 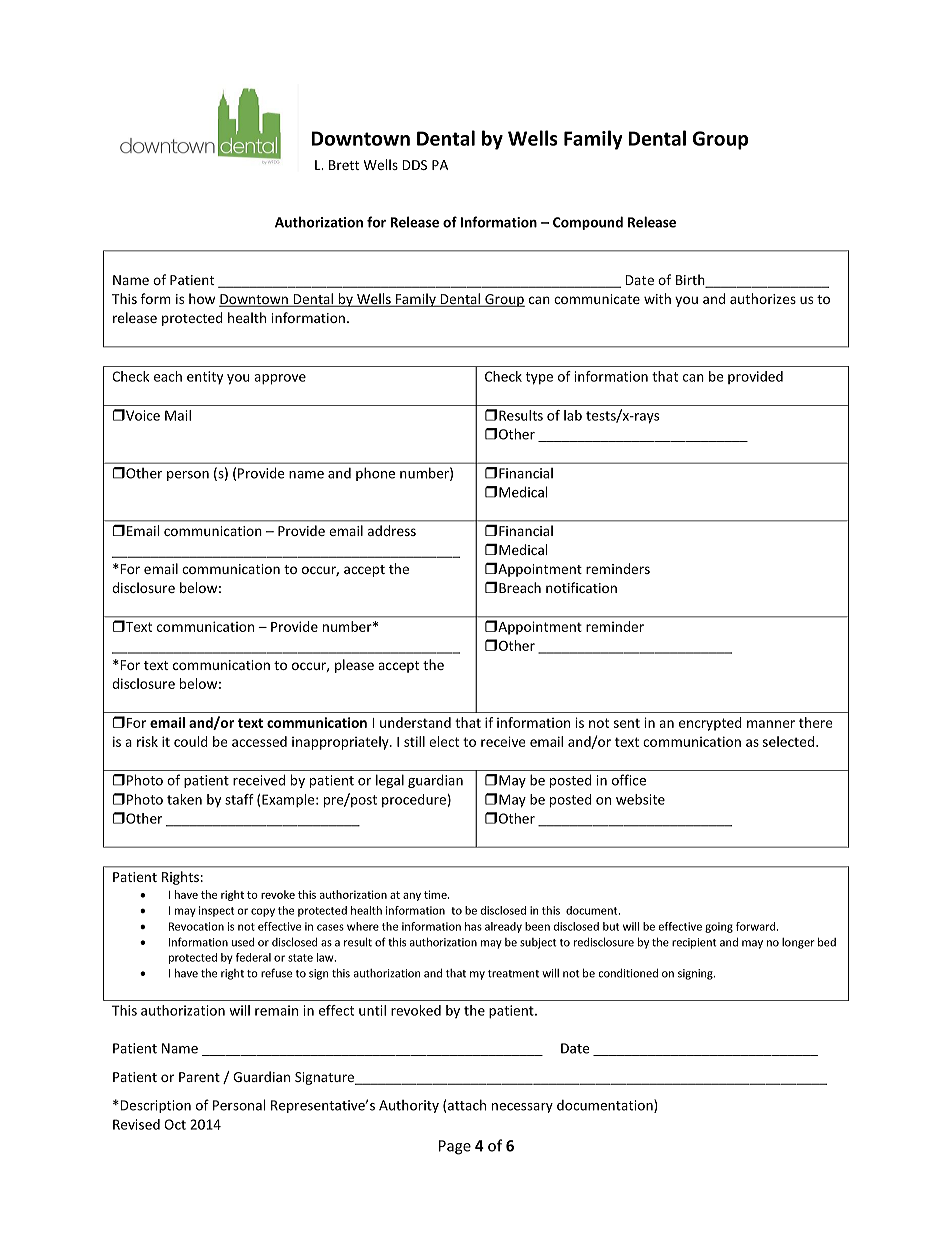 I want to click on encrypted, so click(x=710, y=724).
